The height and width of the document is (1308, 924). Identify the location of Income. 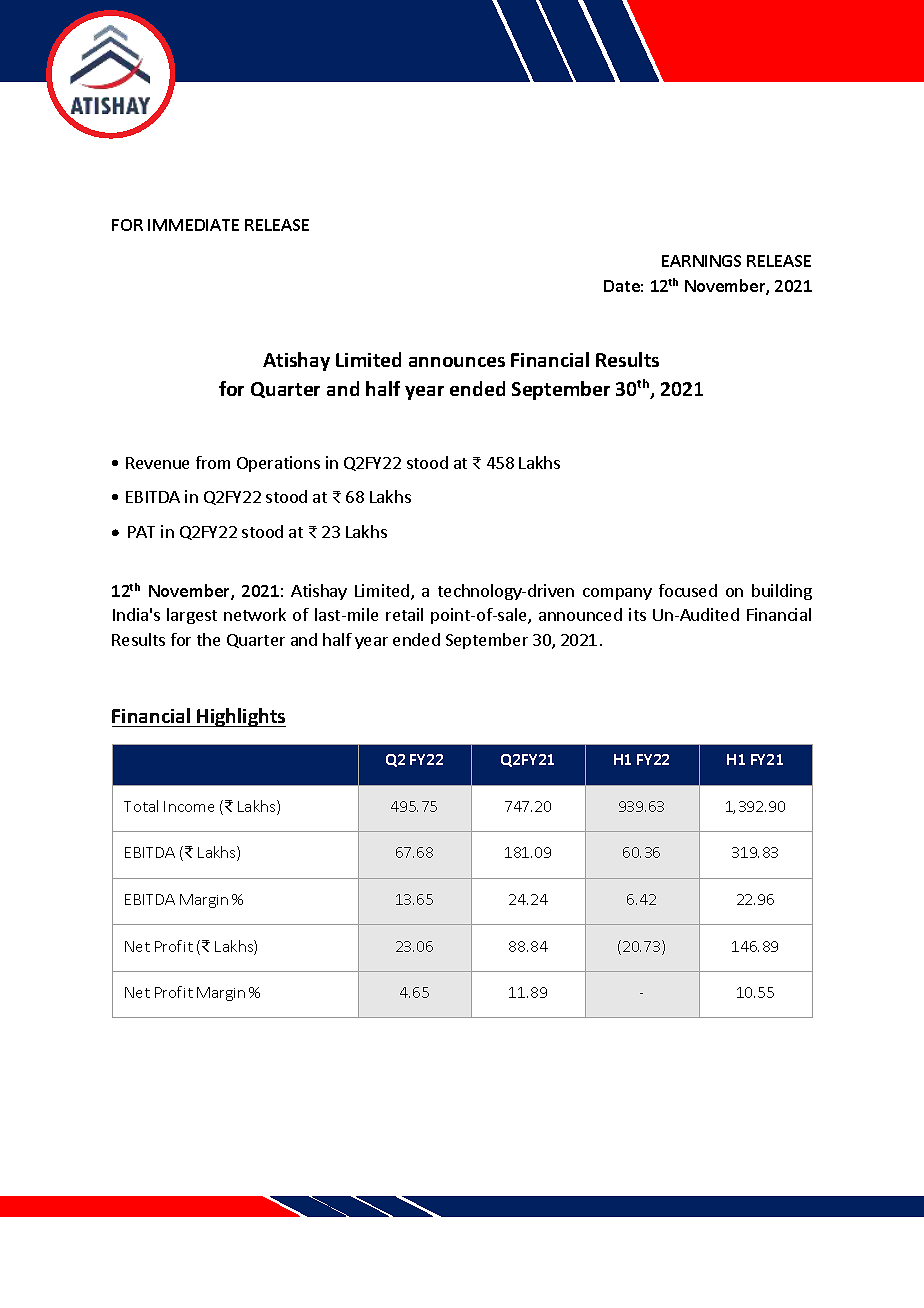
(189, 806).
